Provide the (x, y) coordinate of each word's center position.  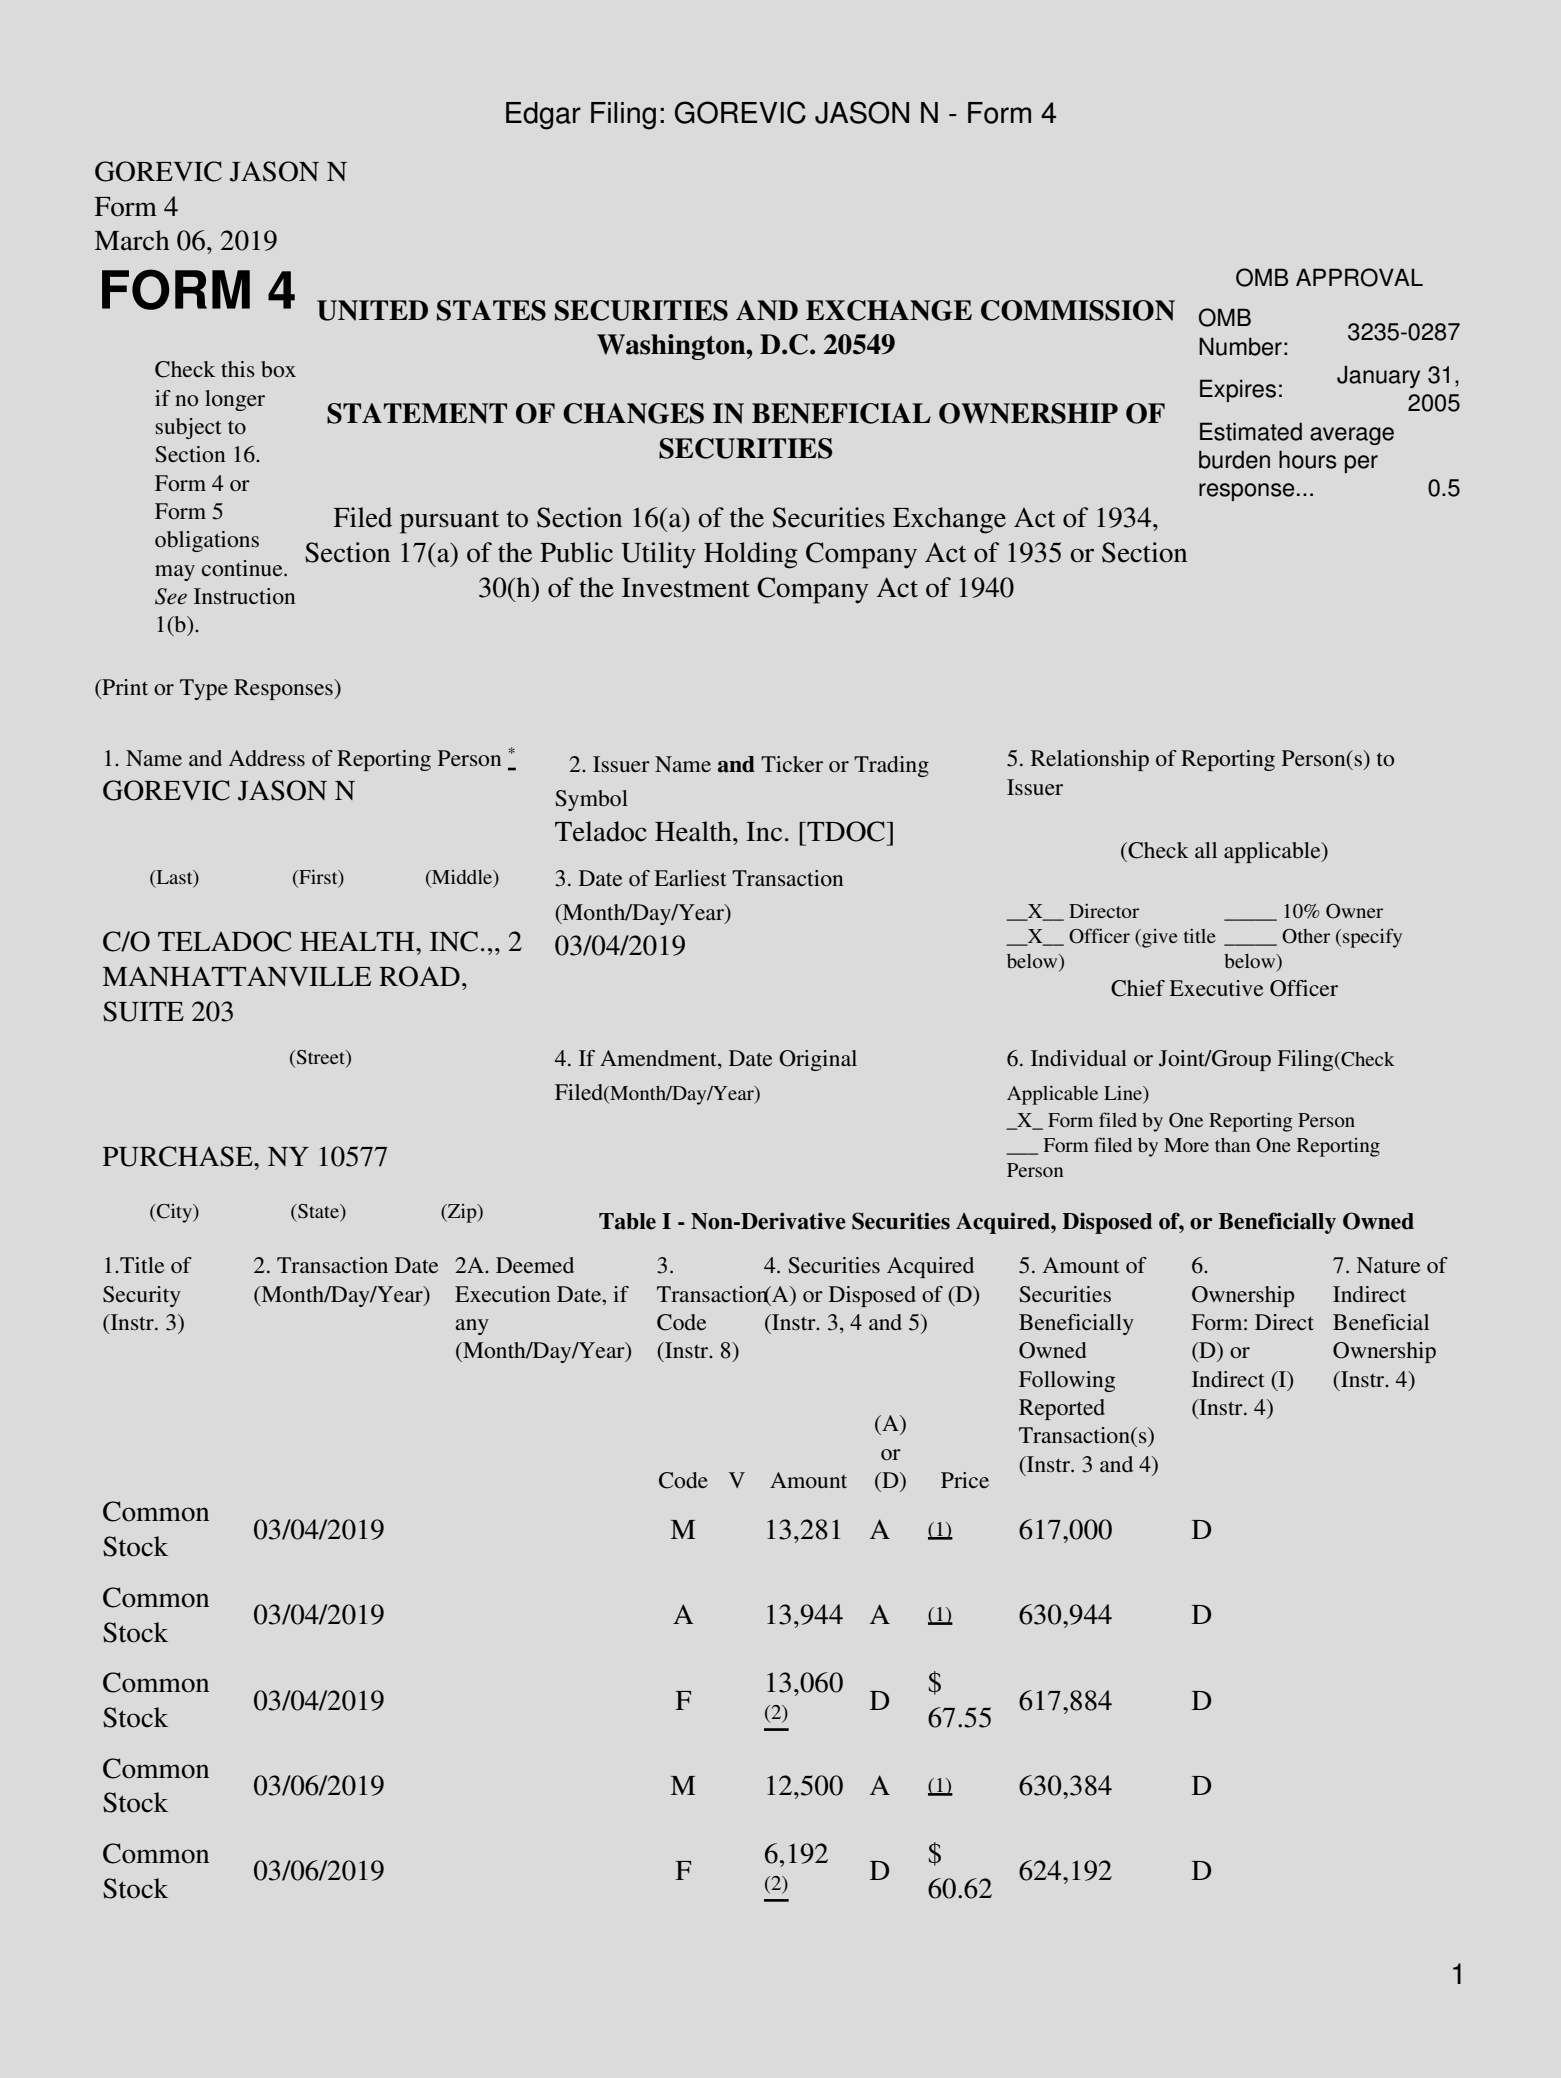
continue (243, 568)
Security (142, 1296)
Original (818, 1060)
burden (1234, 459)
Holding (751, 555)
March (132, 240)
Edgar (543, 116)
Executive (1216, 988)
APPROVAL (1359, 277)
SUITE (143, 1011)
